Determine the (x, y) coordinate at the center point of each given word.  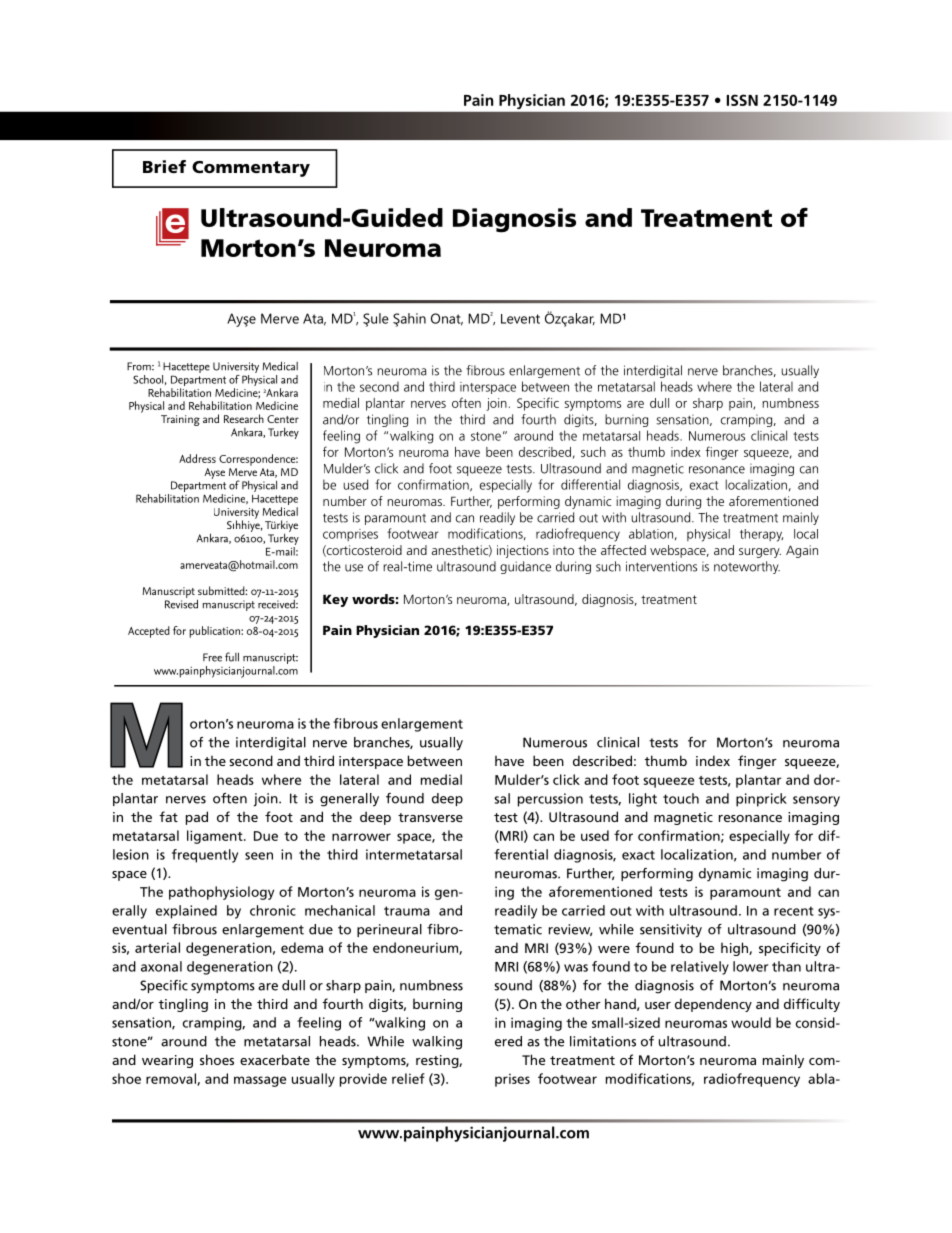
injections (523, 551)
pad (197, 818)
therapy (761, 535)
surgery (760, 553)
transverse (430, 817)
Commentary (251, 169)
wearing (167, 1061)
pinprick (761, 800)
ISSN (742, 100)
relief (408, 1078)
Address (197, 458)
